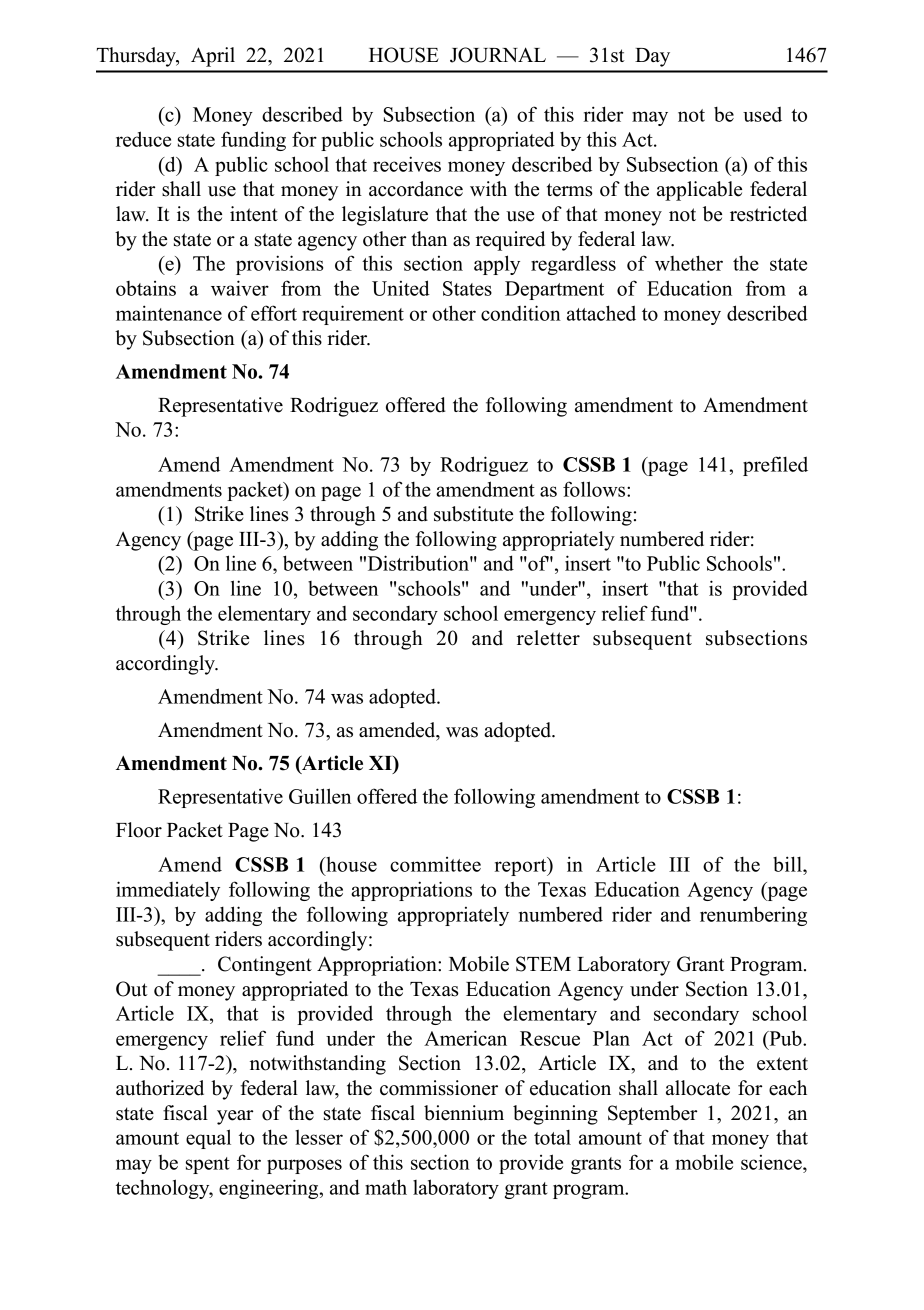  Describe the element at coordinates (439, 1088) in the image. I see `commissioner` at that location.
